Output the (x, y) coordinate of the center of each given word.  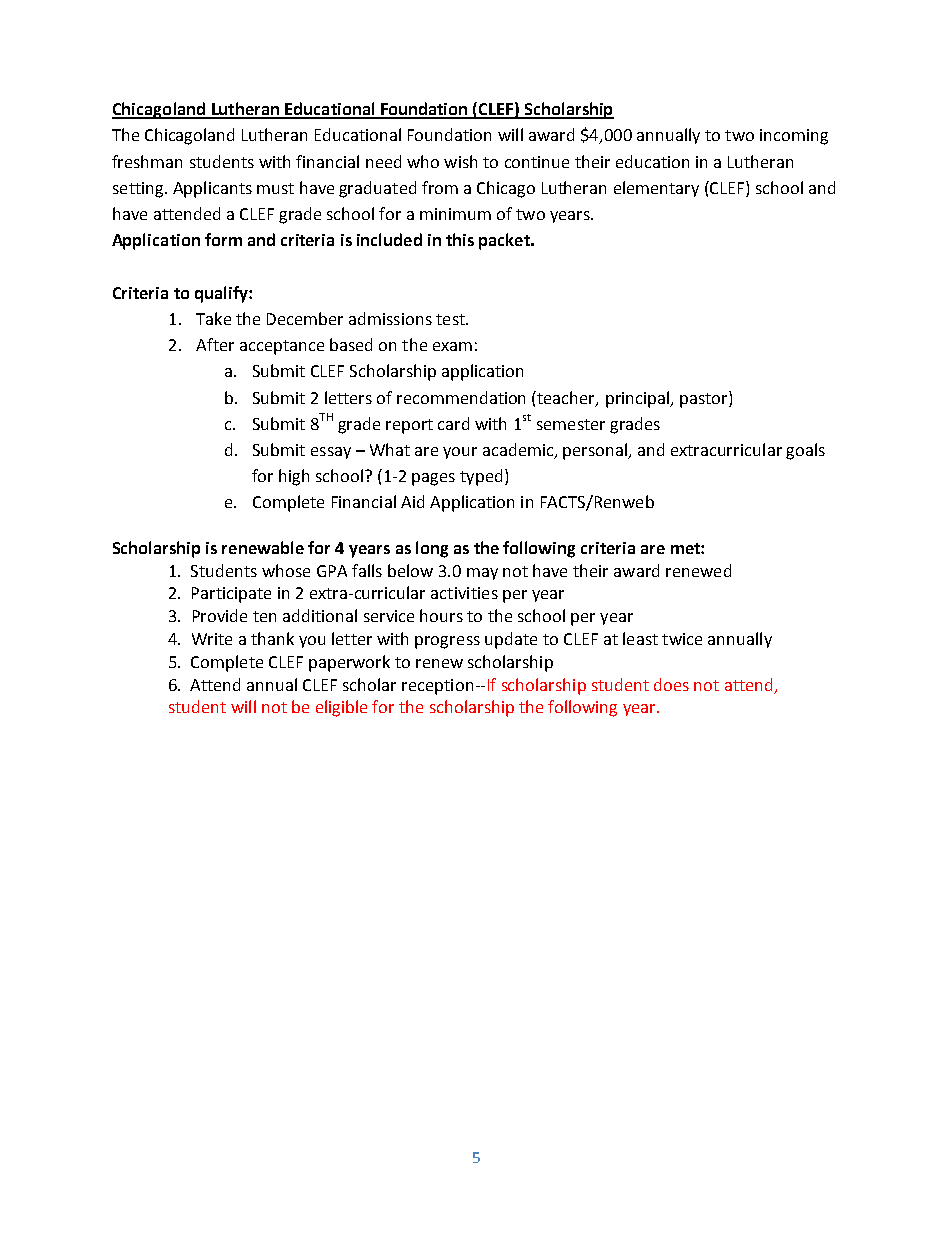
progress (447, 642)
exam (452, 346)
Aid (412, 501)
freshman (147, 161)
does (671, 684)
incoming (794, 137)
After (215, 344)
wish (460, 161)
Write (212, 639)
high (294, 477)
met (686, 548)
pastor (705, 399)
